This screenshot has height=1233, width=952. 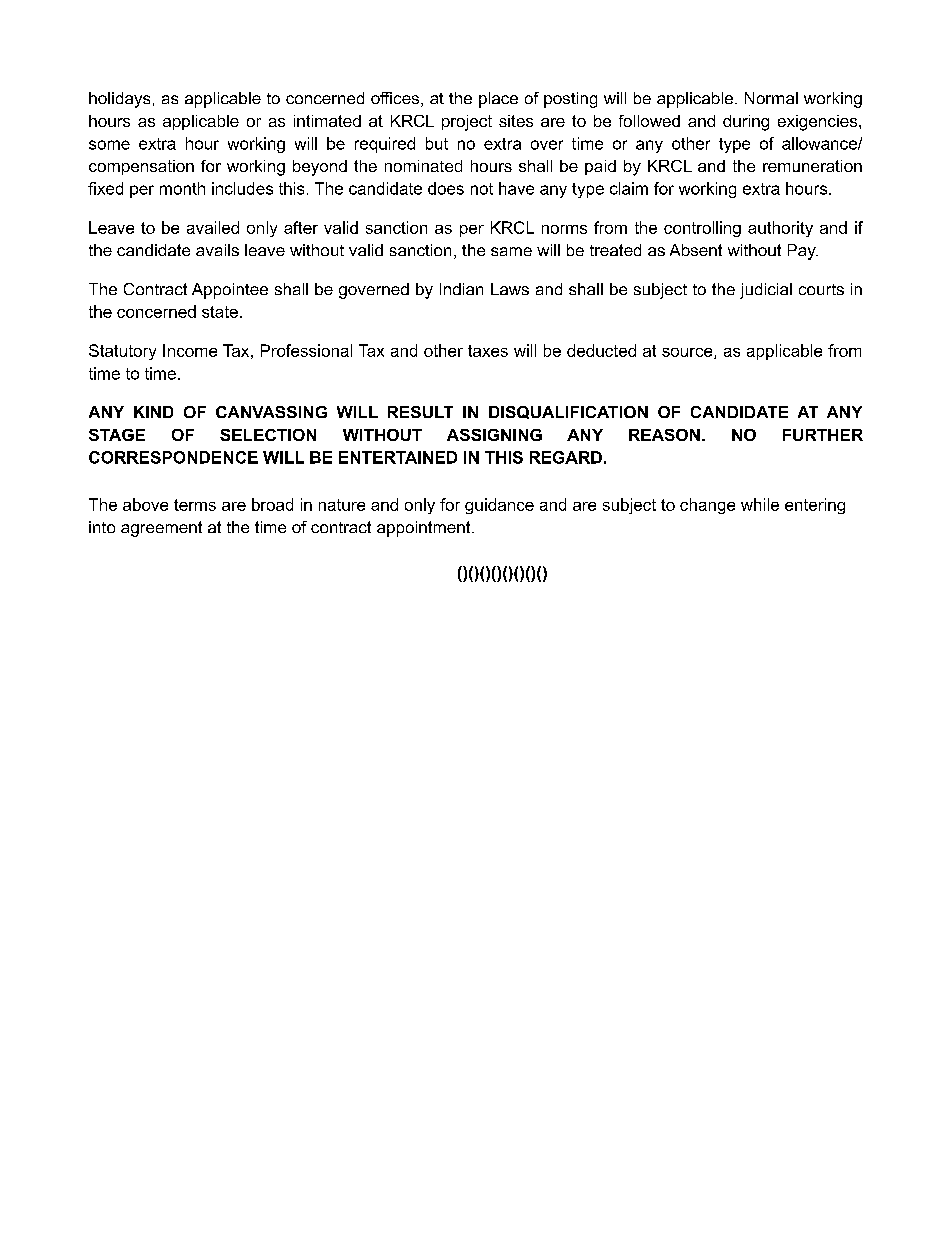 I want to click on state, so click(x=220, y=312).
